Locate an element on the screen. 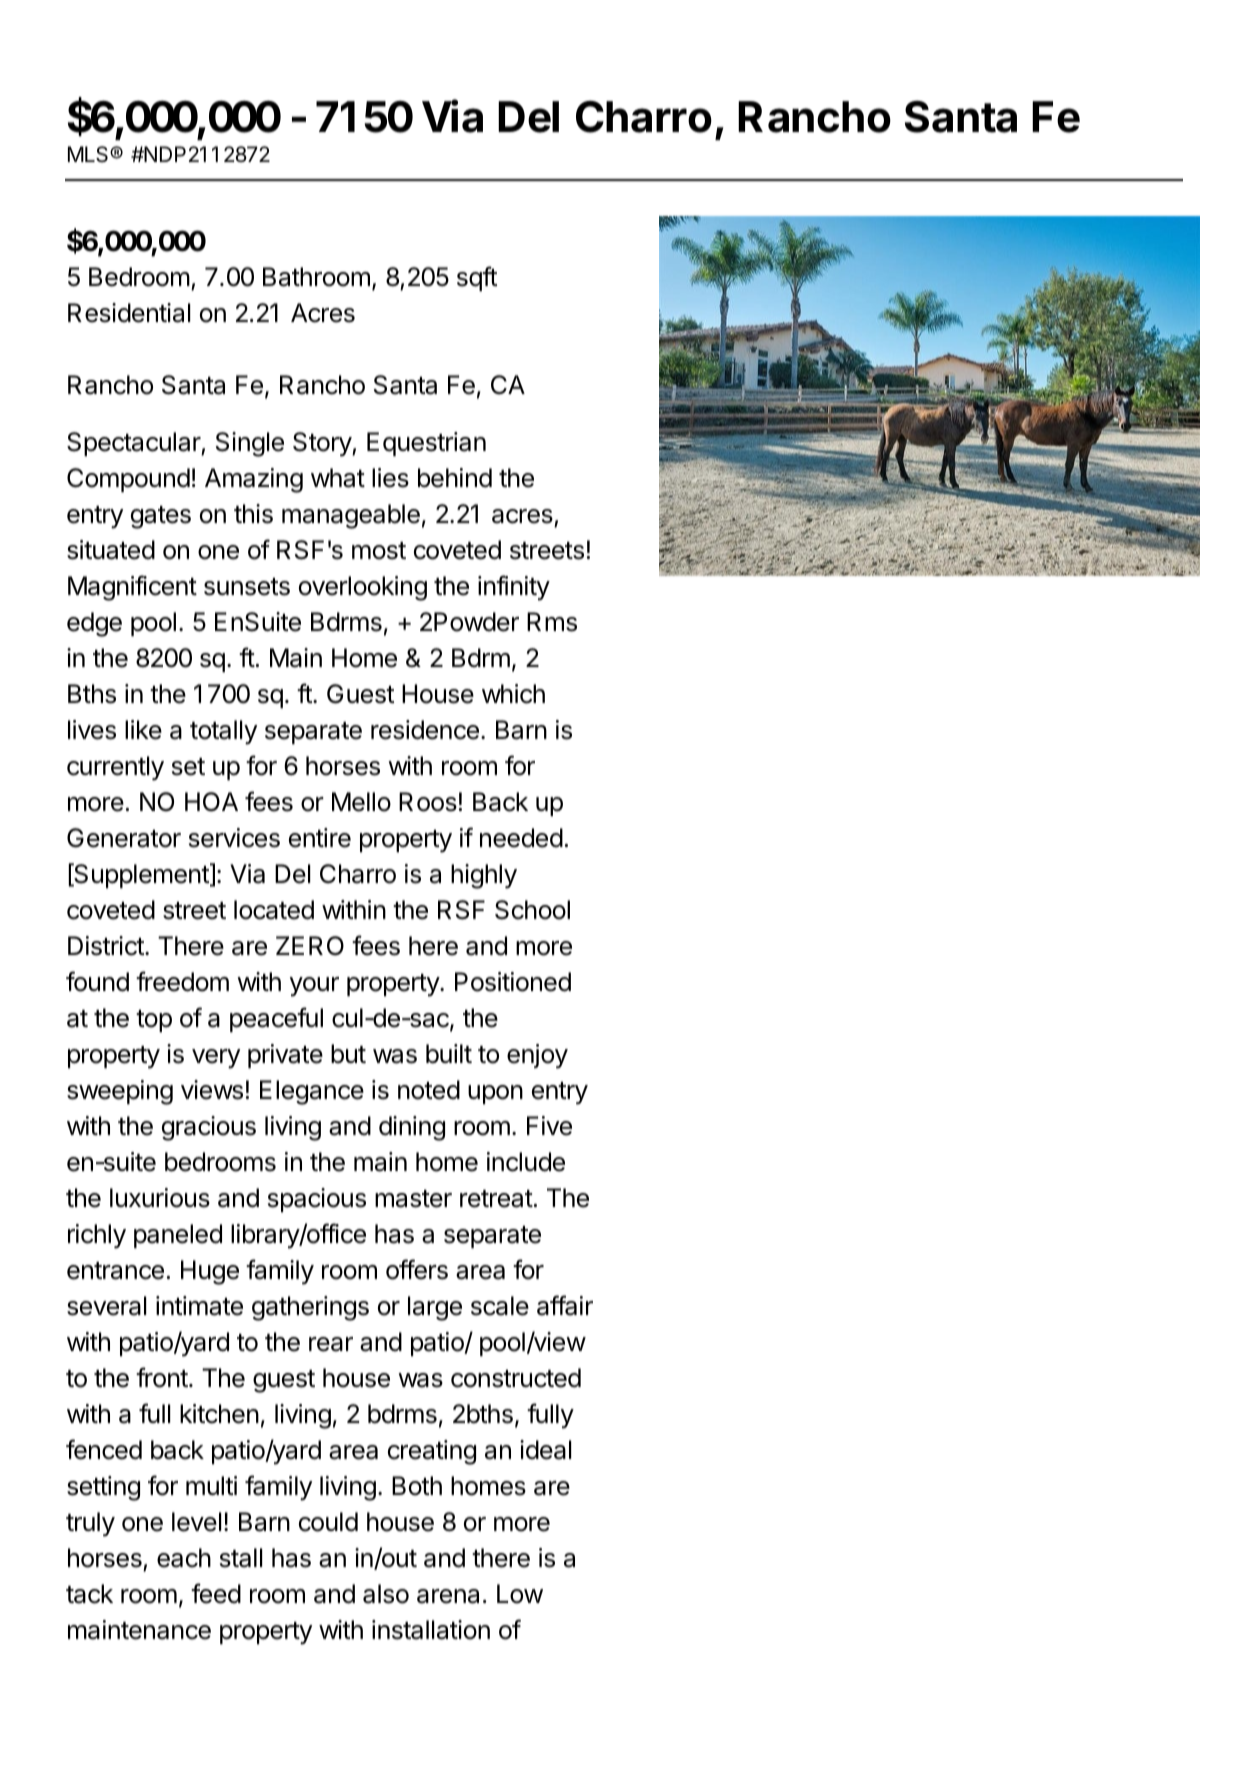 Image resolution: width=1260 pixels, height=1782 pixels. highly is located at coordinates (484, 876).
